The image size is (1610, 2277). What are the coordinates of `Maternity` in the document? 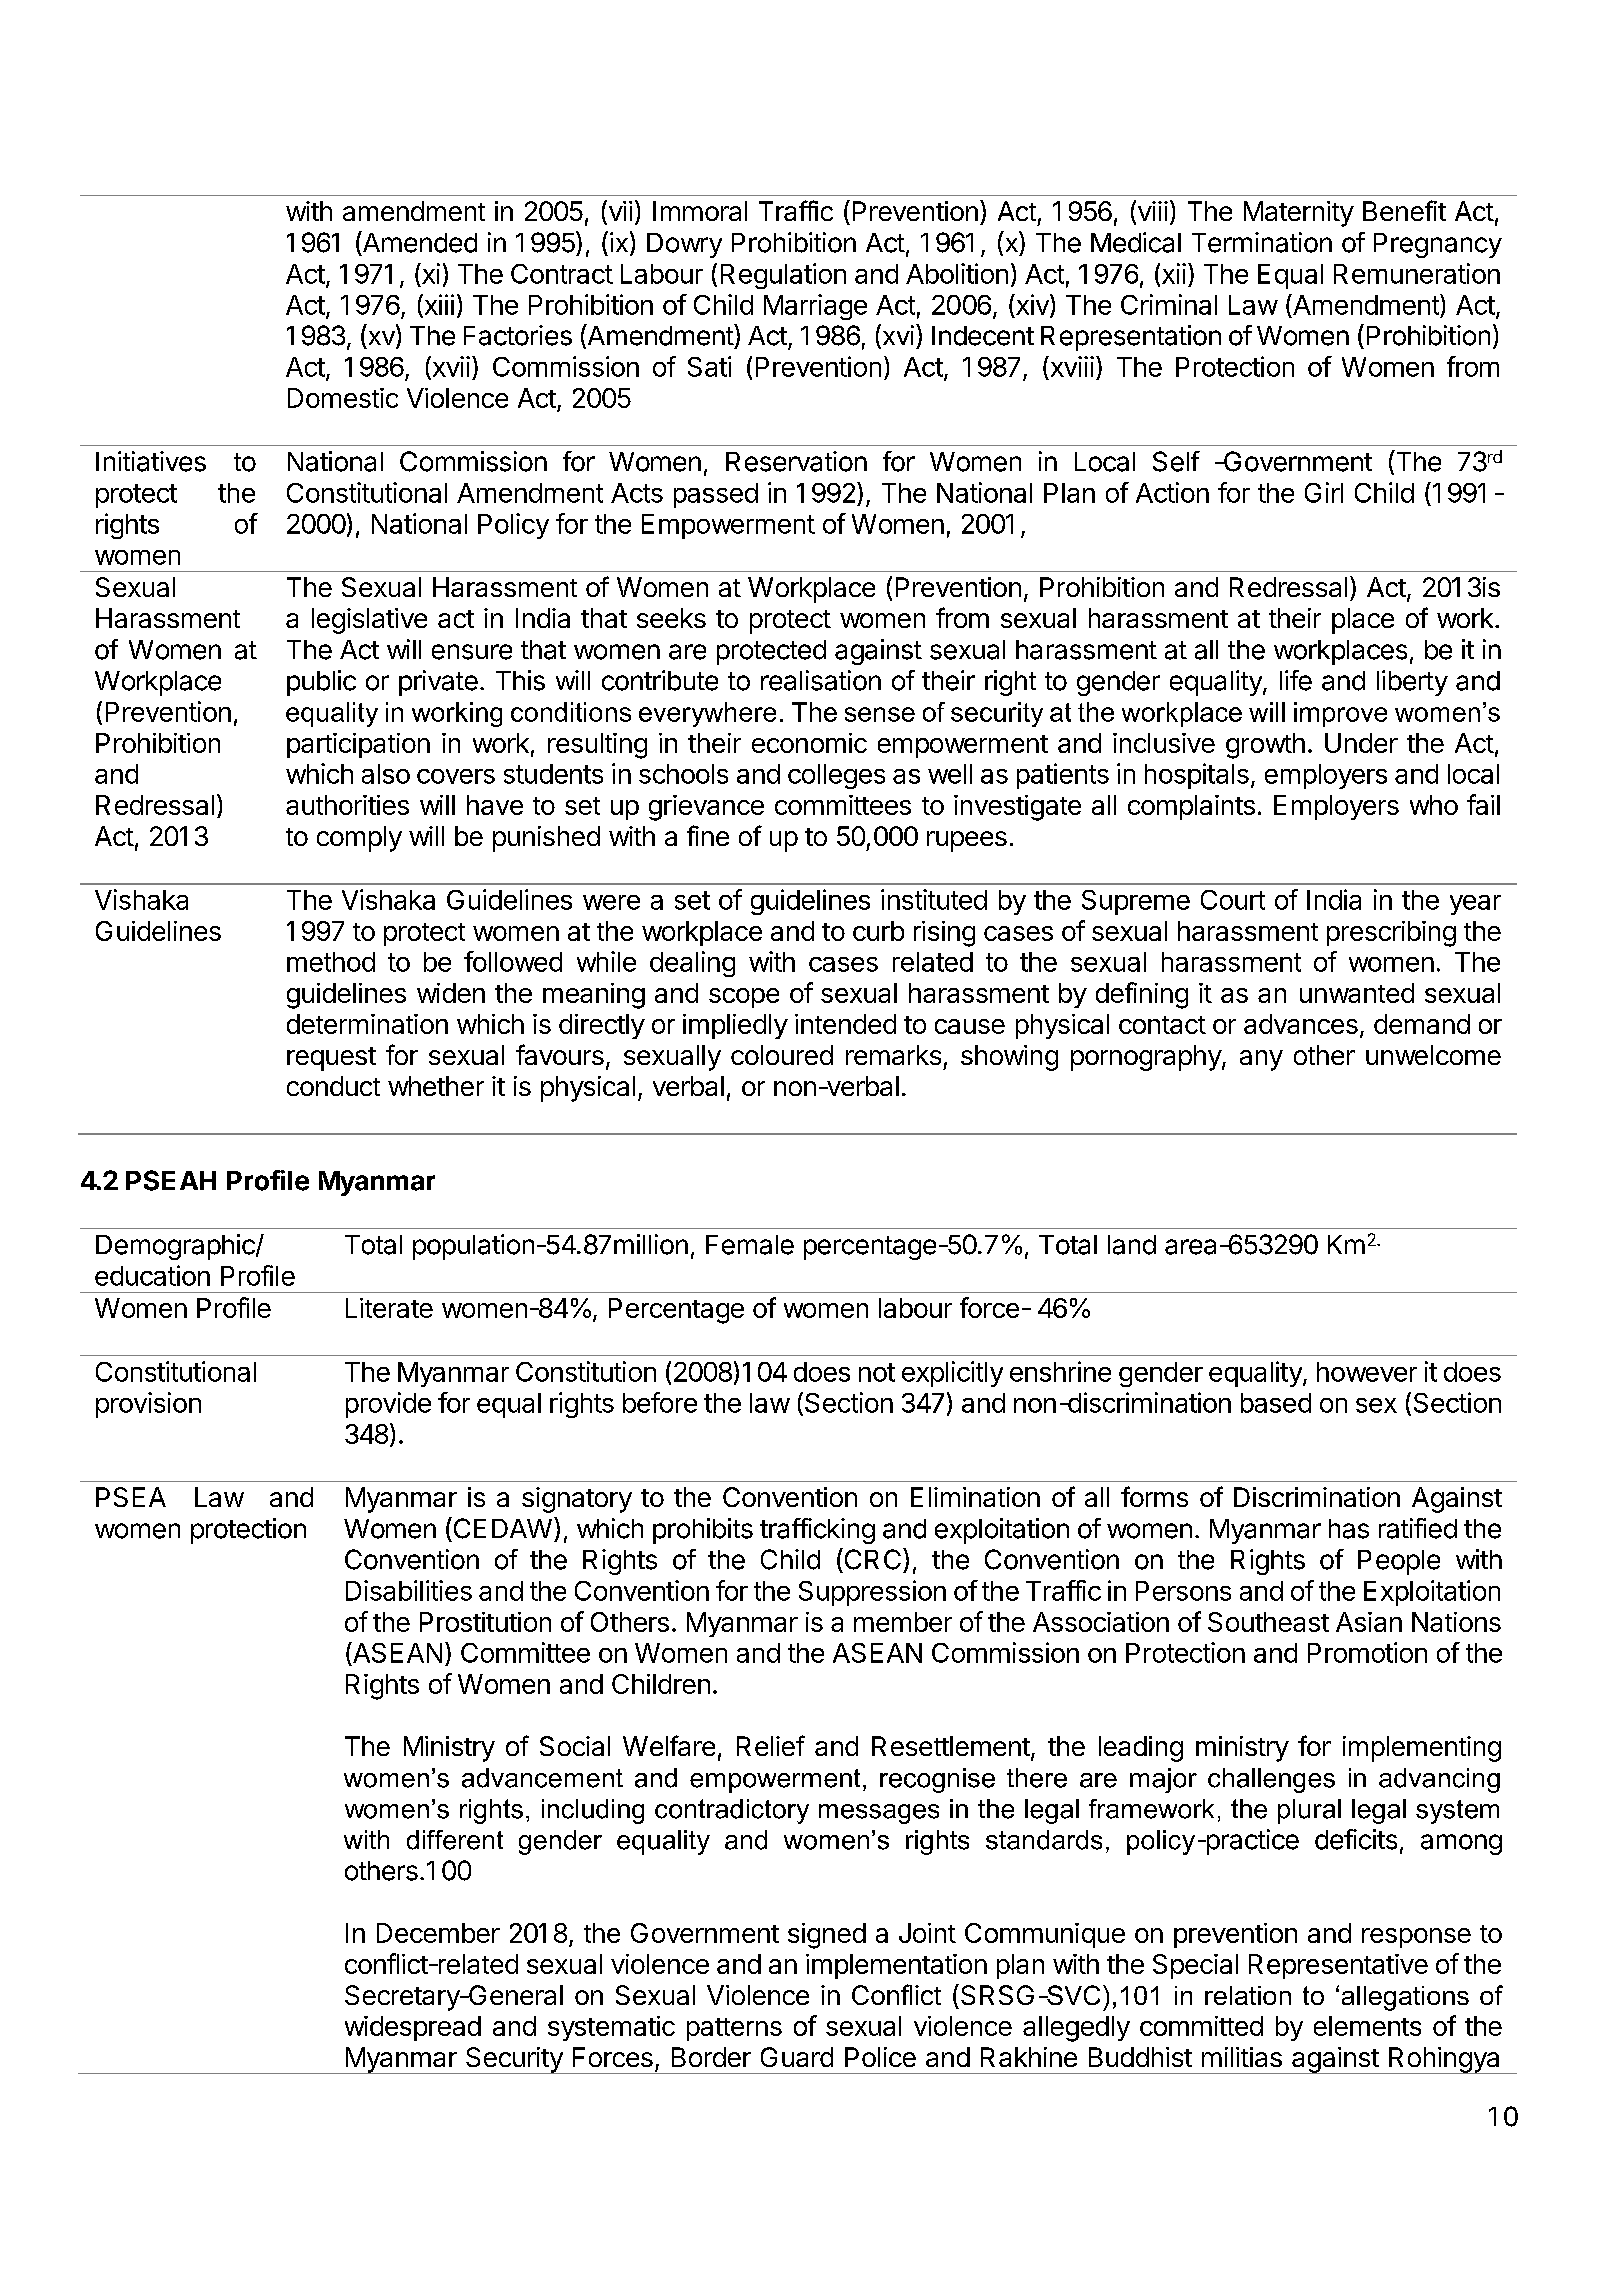 It's located at (1299, 214).
